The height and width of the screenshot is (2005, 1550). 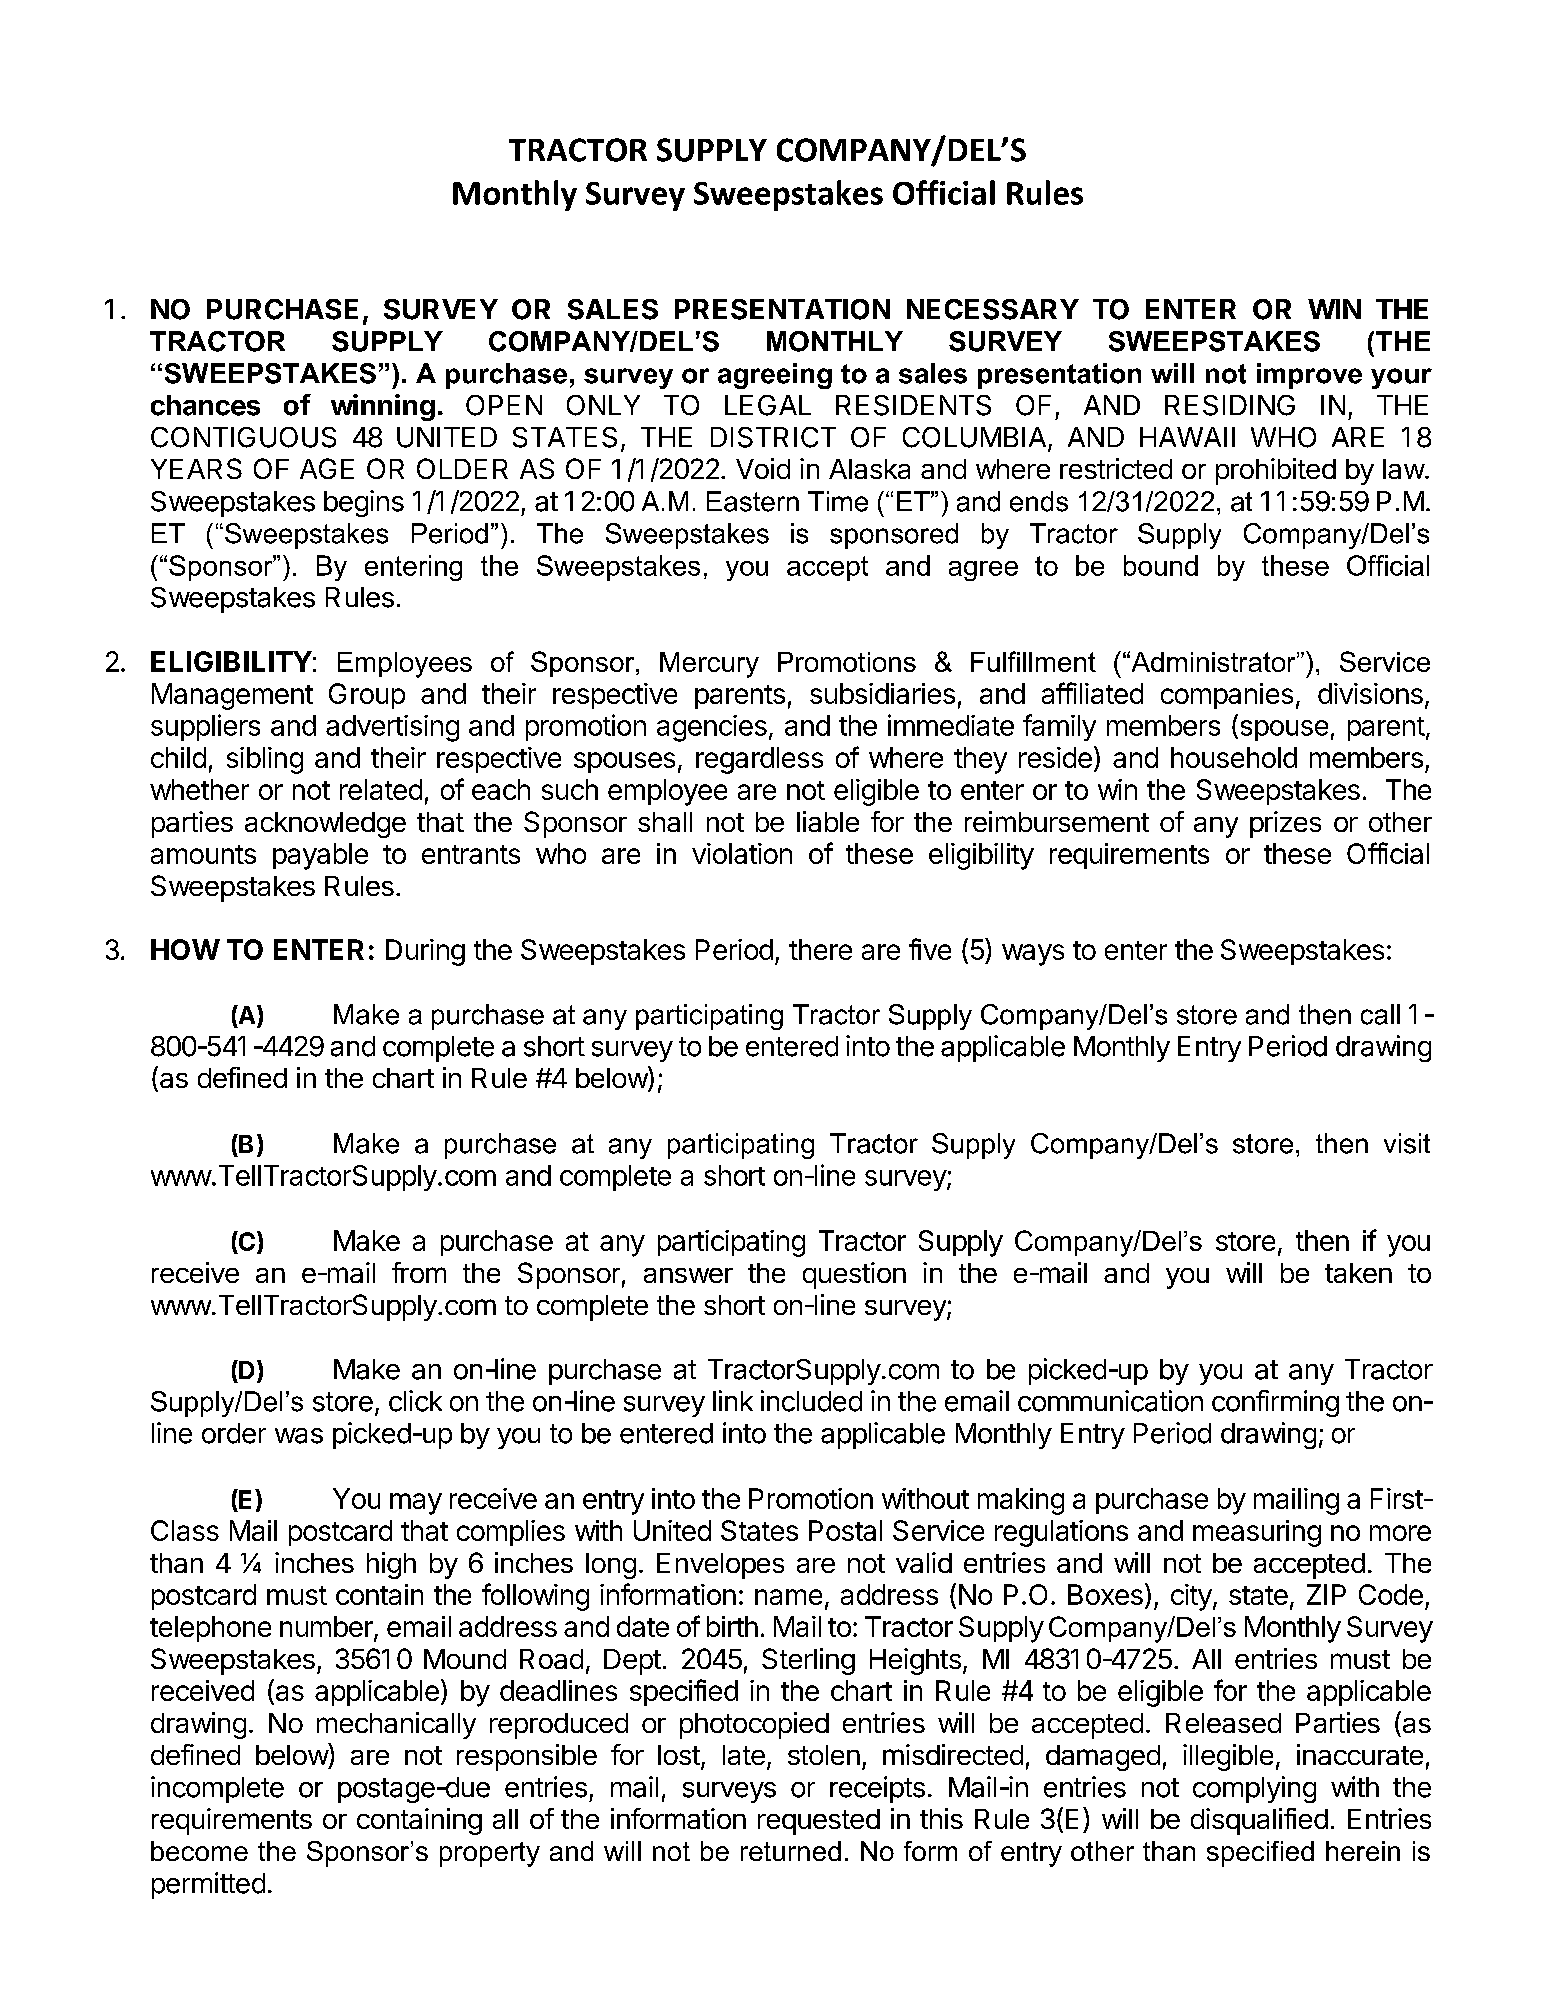 I want to click on become, so click(x=199, y=1851).
